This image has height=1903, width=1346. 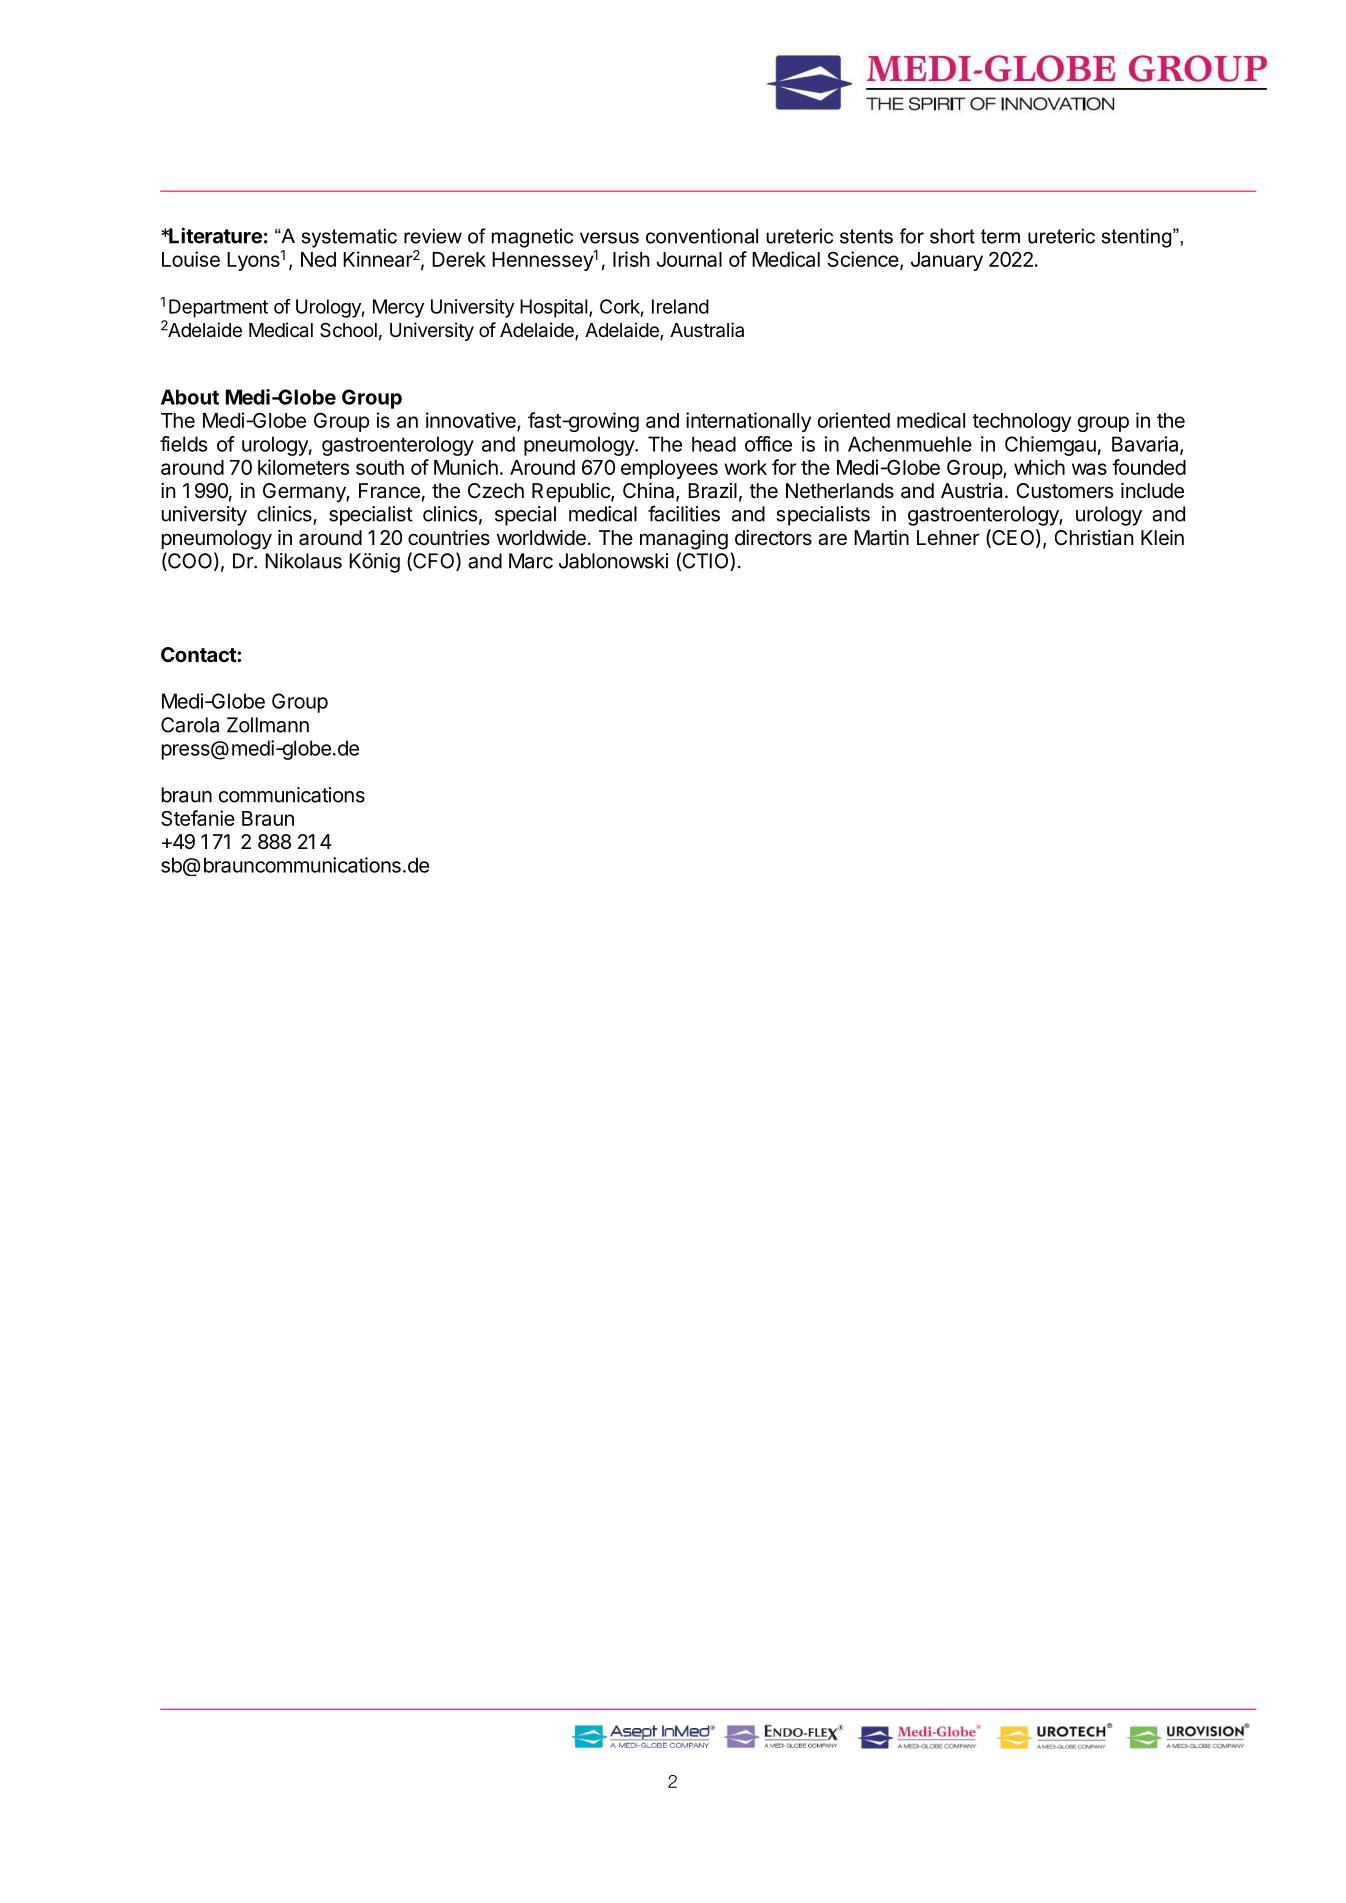 What do you see at coordinates (689, 259) in the image?
I see `Journal` at bounding box center [689, 259].
